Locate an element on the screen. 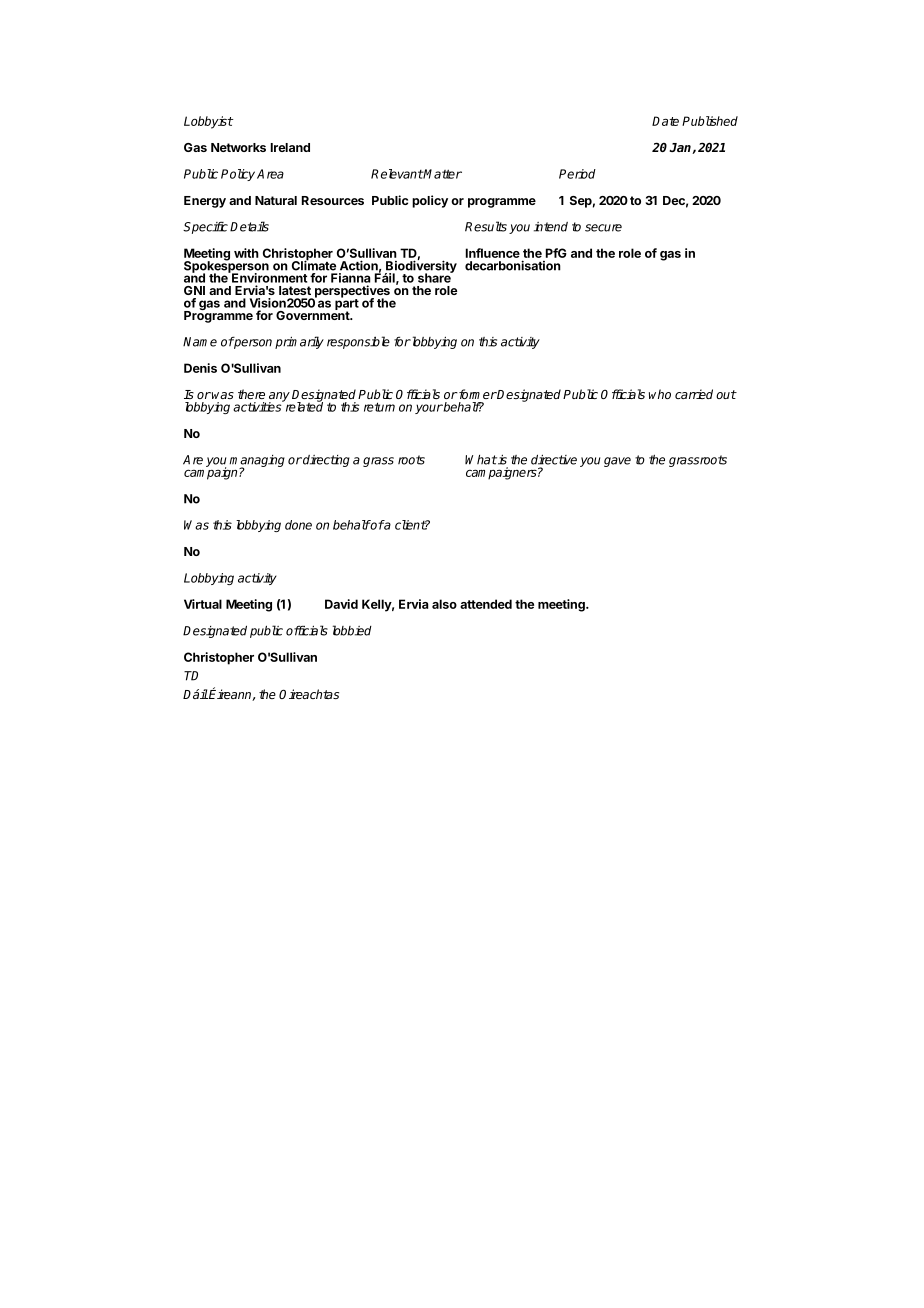  attended is located at coordinates (486, 604).
